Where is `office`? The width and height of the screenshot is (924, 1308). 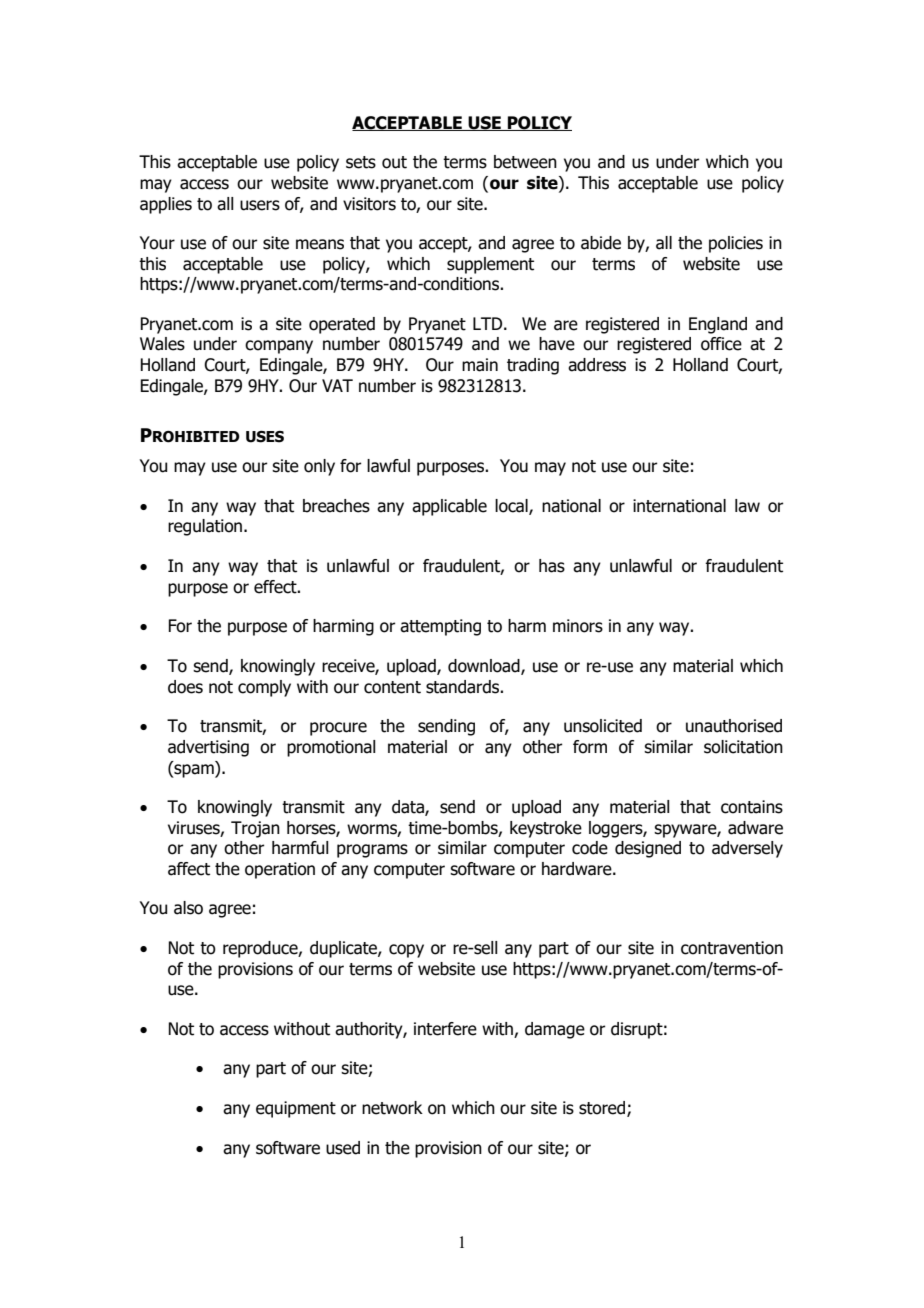 office is located at coordinates (721, 344).
